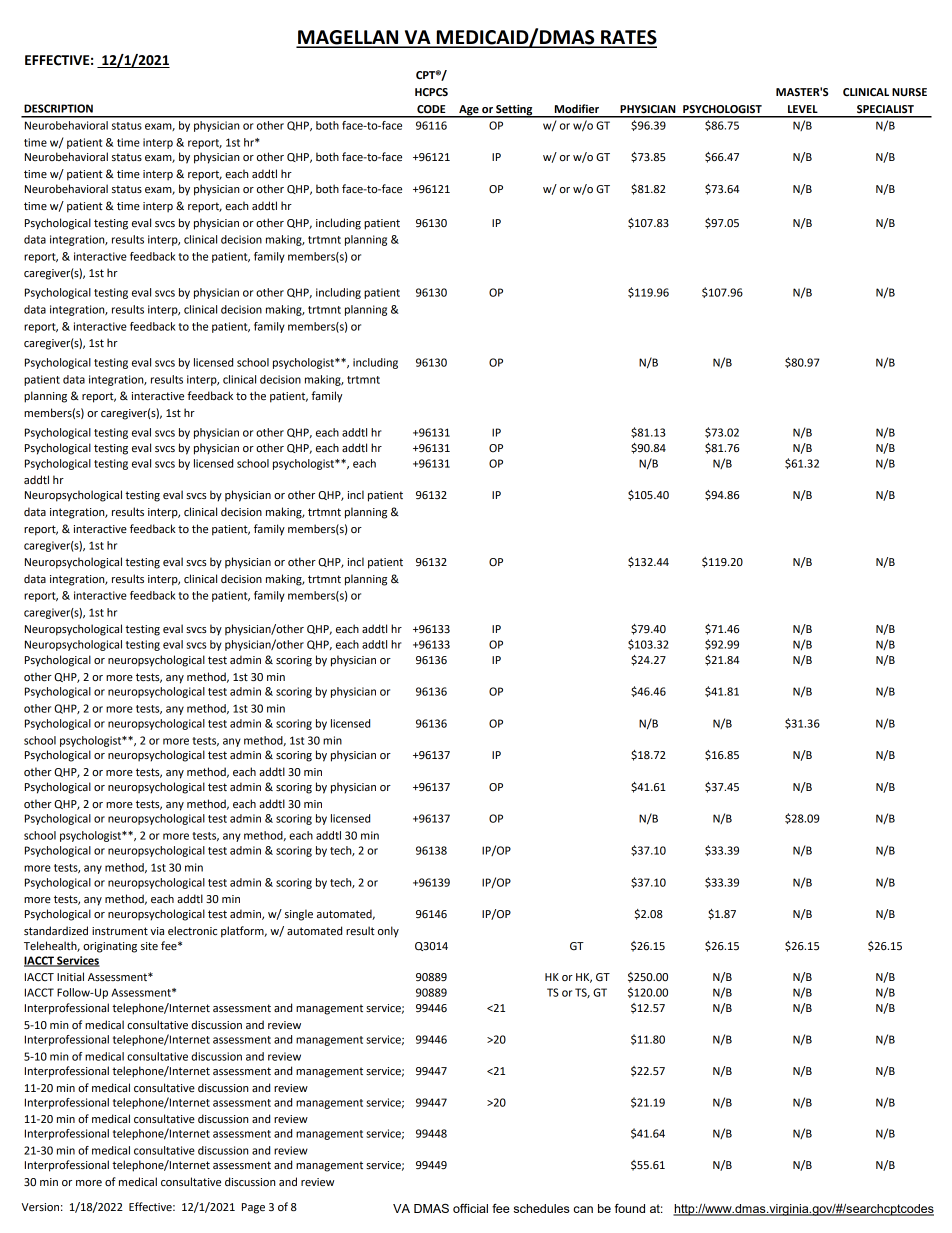 This image has width=952, height=1233. I want to click on single, so click(299, 915).
